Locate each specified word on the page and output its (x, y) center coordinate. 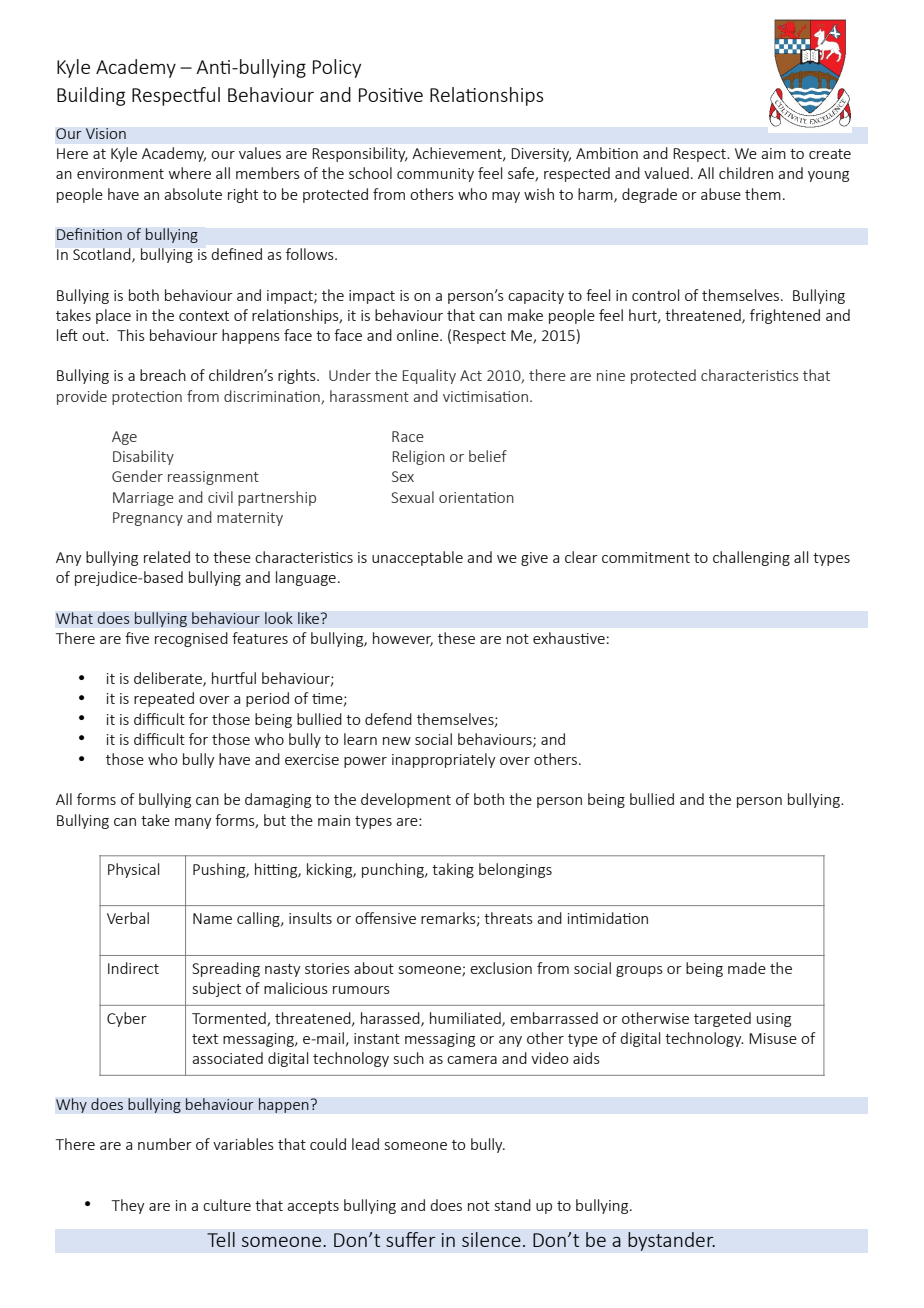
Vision (106, 133)
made (747, 968)
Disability (143, 457)
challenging (751, 558)
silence (491, 1239)
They (128, 1206)
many (193, 823)
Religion (419, 457)
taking (453, 870)
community (435, 175)
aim (773, 153)
